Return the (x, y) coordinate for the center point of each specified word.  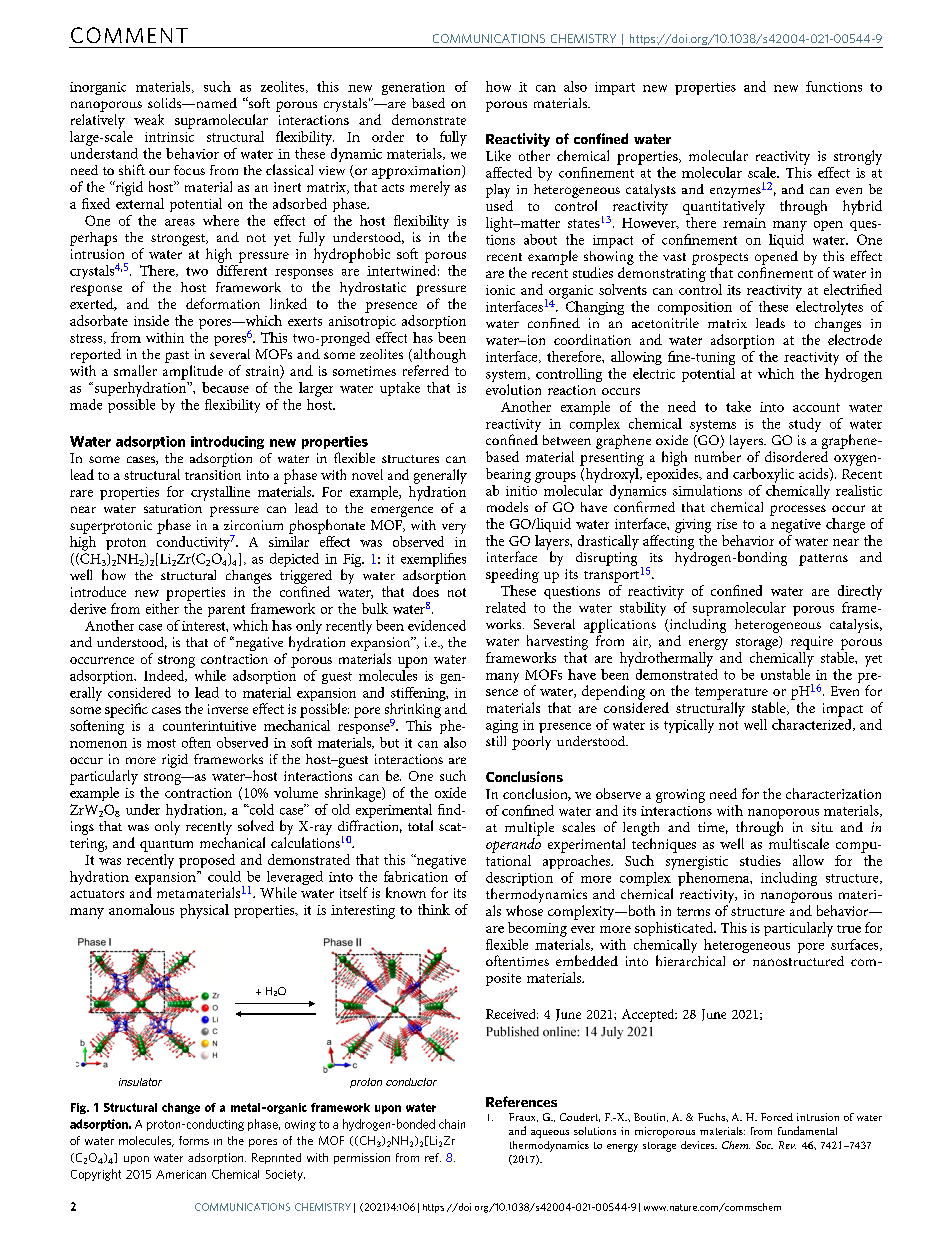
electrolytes (829, 306)
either (162, 607)
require (812, 643)
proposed (207, 861)
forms (194, 1140)
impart (615, 88)
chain (452, 1124)
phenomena (715, 877)
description (519, 880)
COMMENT (129, 35)
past (177, 357)
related (506, 607)
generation (413, 88)
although (438, 357)
